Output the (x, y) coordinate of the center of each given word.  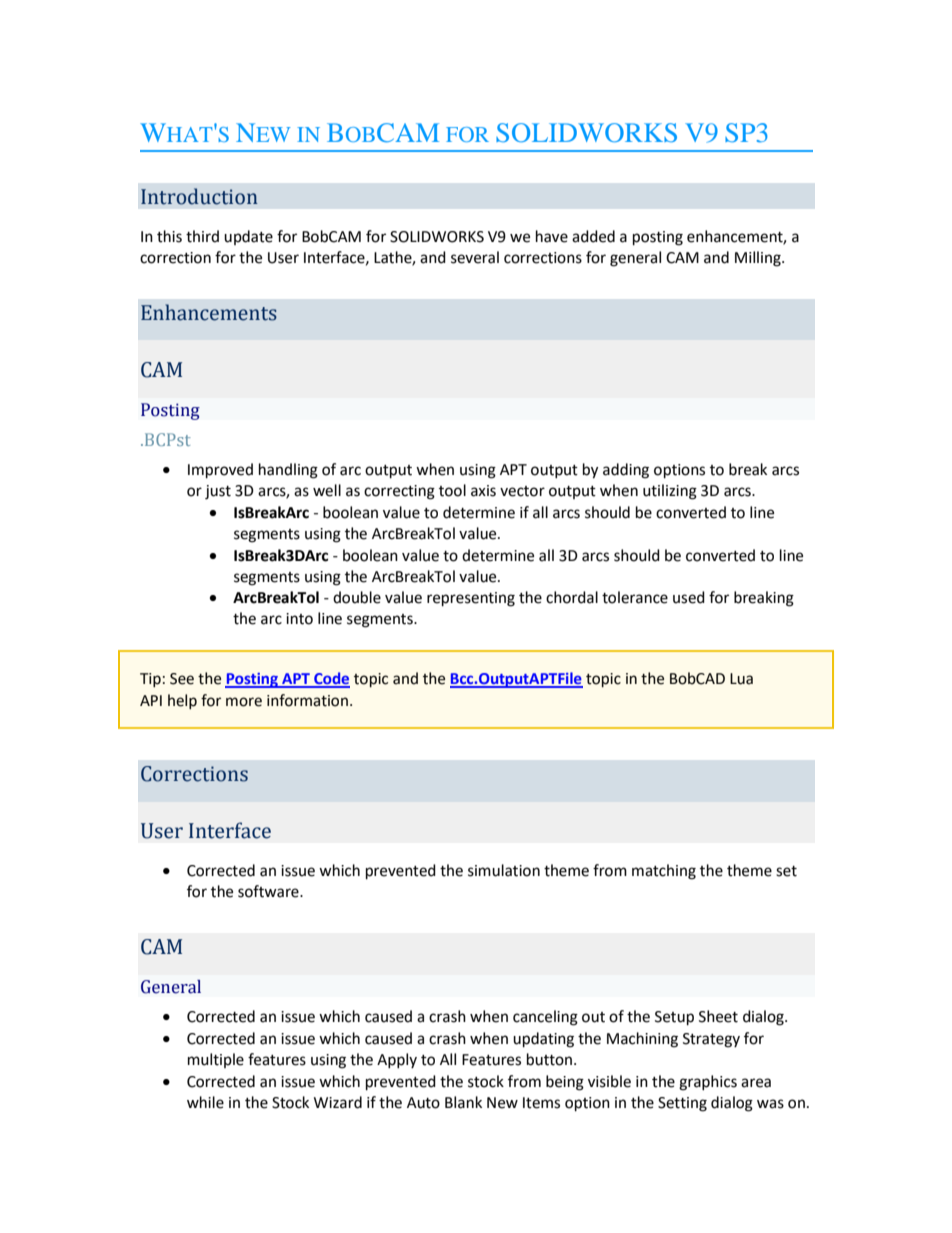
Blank (463, 1102)
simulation (504, 870)
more (244, 702)
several (475, 257)
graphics (708, 1083)
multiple (216, 1060)
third (202, 236)
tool (452, 490)
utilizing (670, 492)
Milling (759, 259)
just (218, 492)
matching (664, 872)
